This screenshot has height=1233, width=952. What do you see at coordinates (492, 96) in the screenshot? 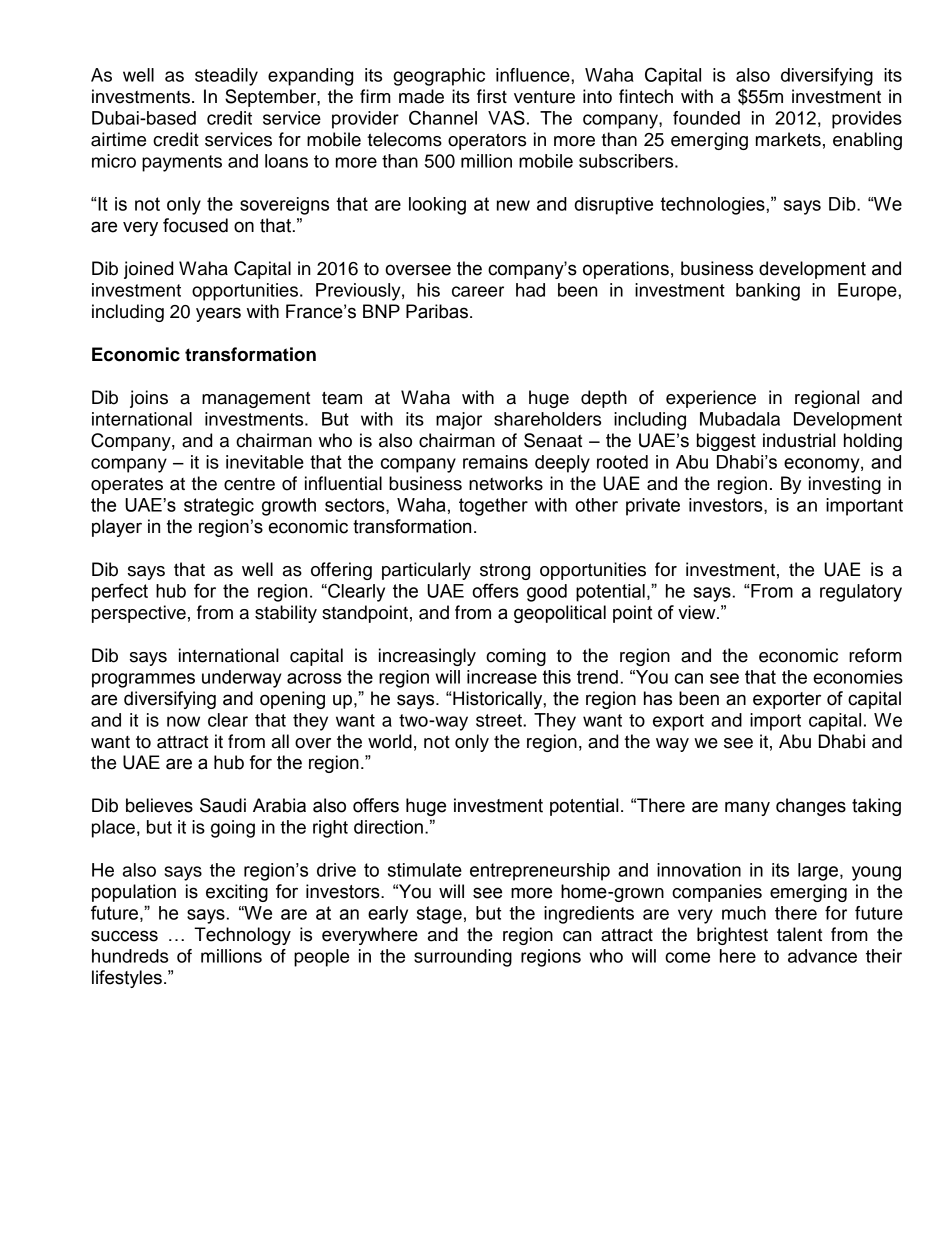
I see `first` at bounding box center [492, 96].
